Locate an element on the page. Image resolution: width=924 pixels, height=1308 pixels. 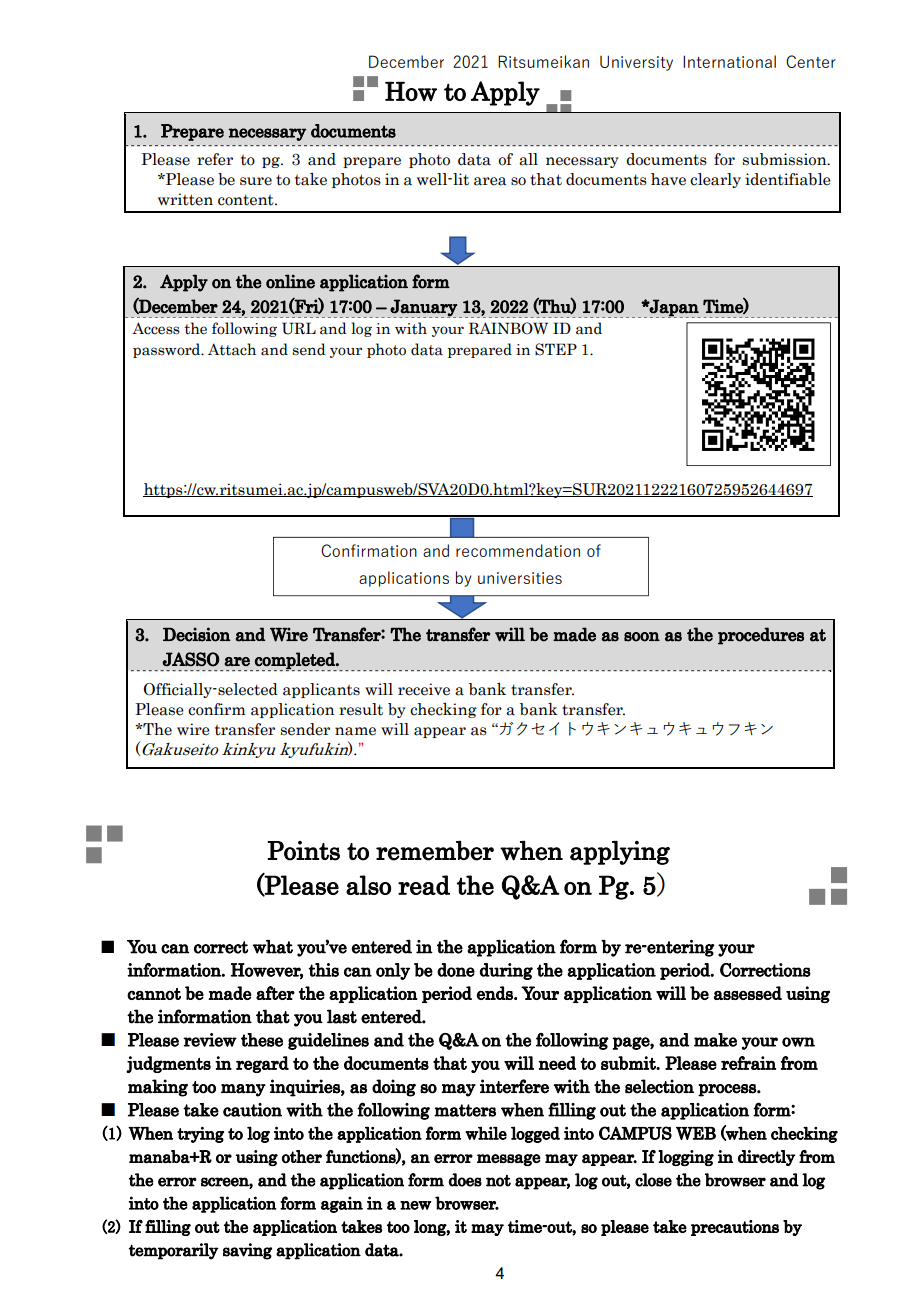
Attach is located at coordinates (232, 349).
